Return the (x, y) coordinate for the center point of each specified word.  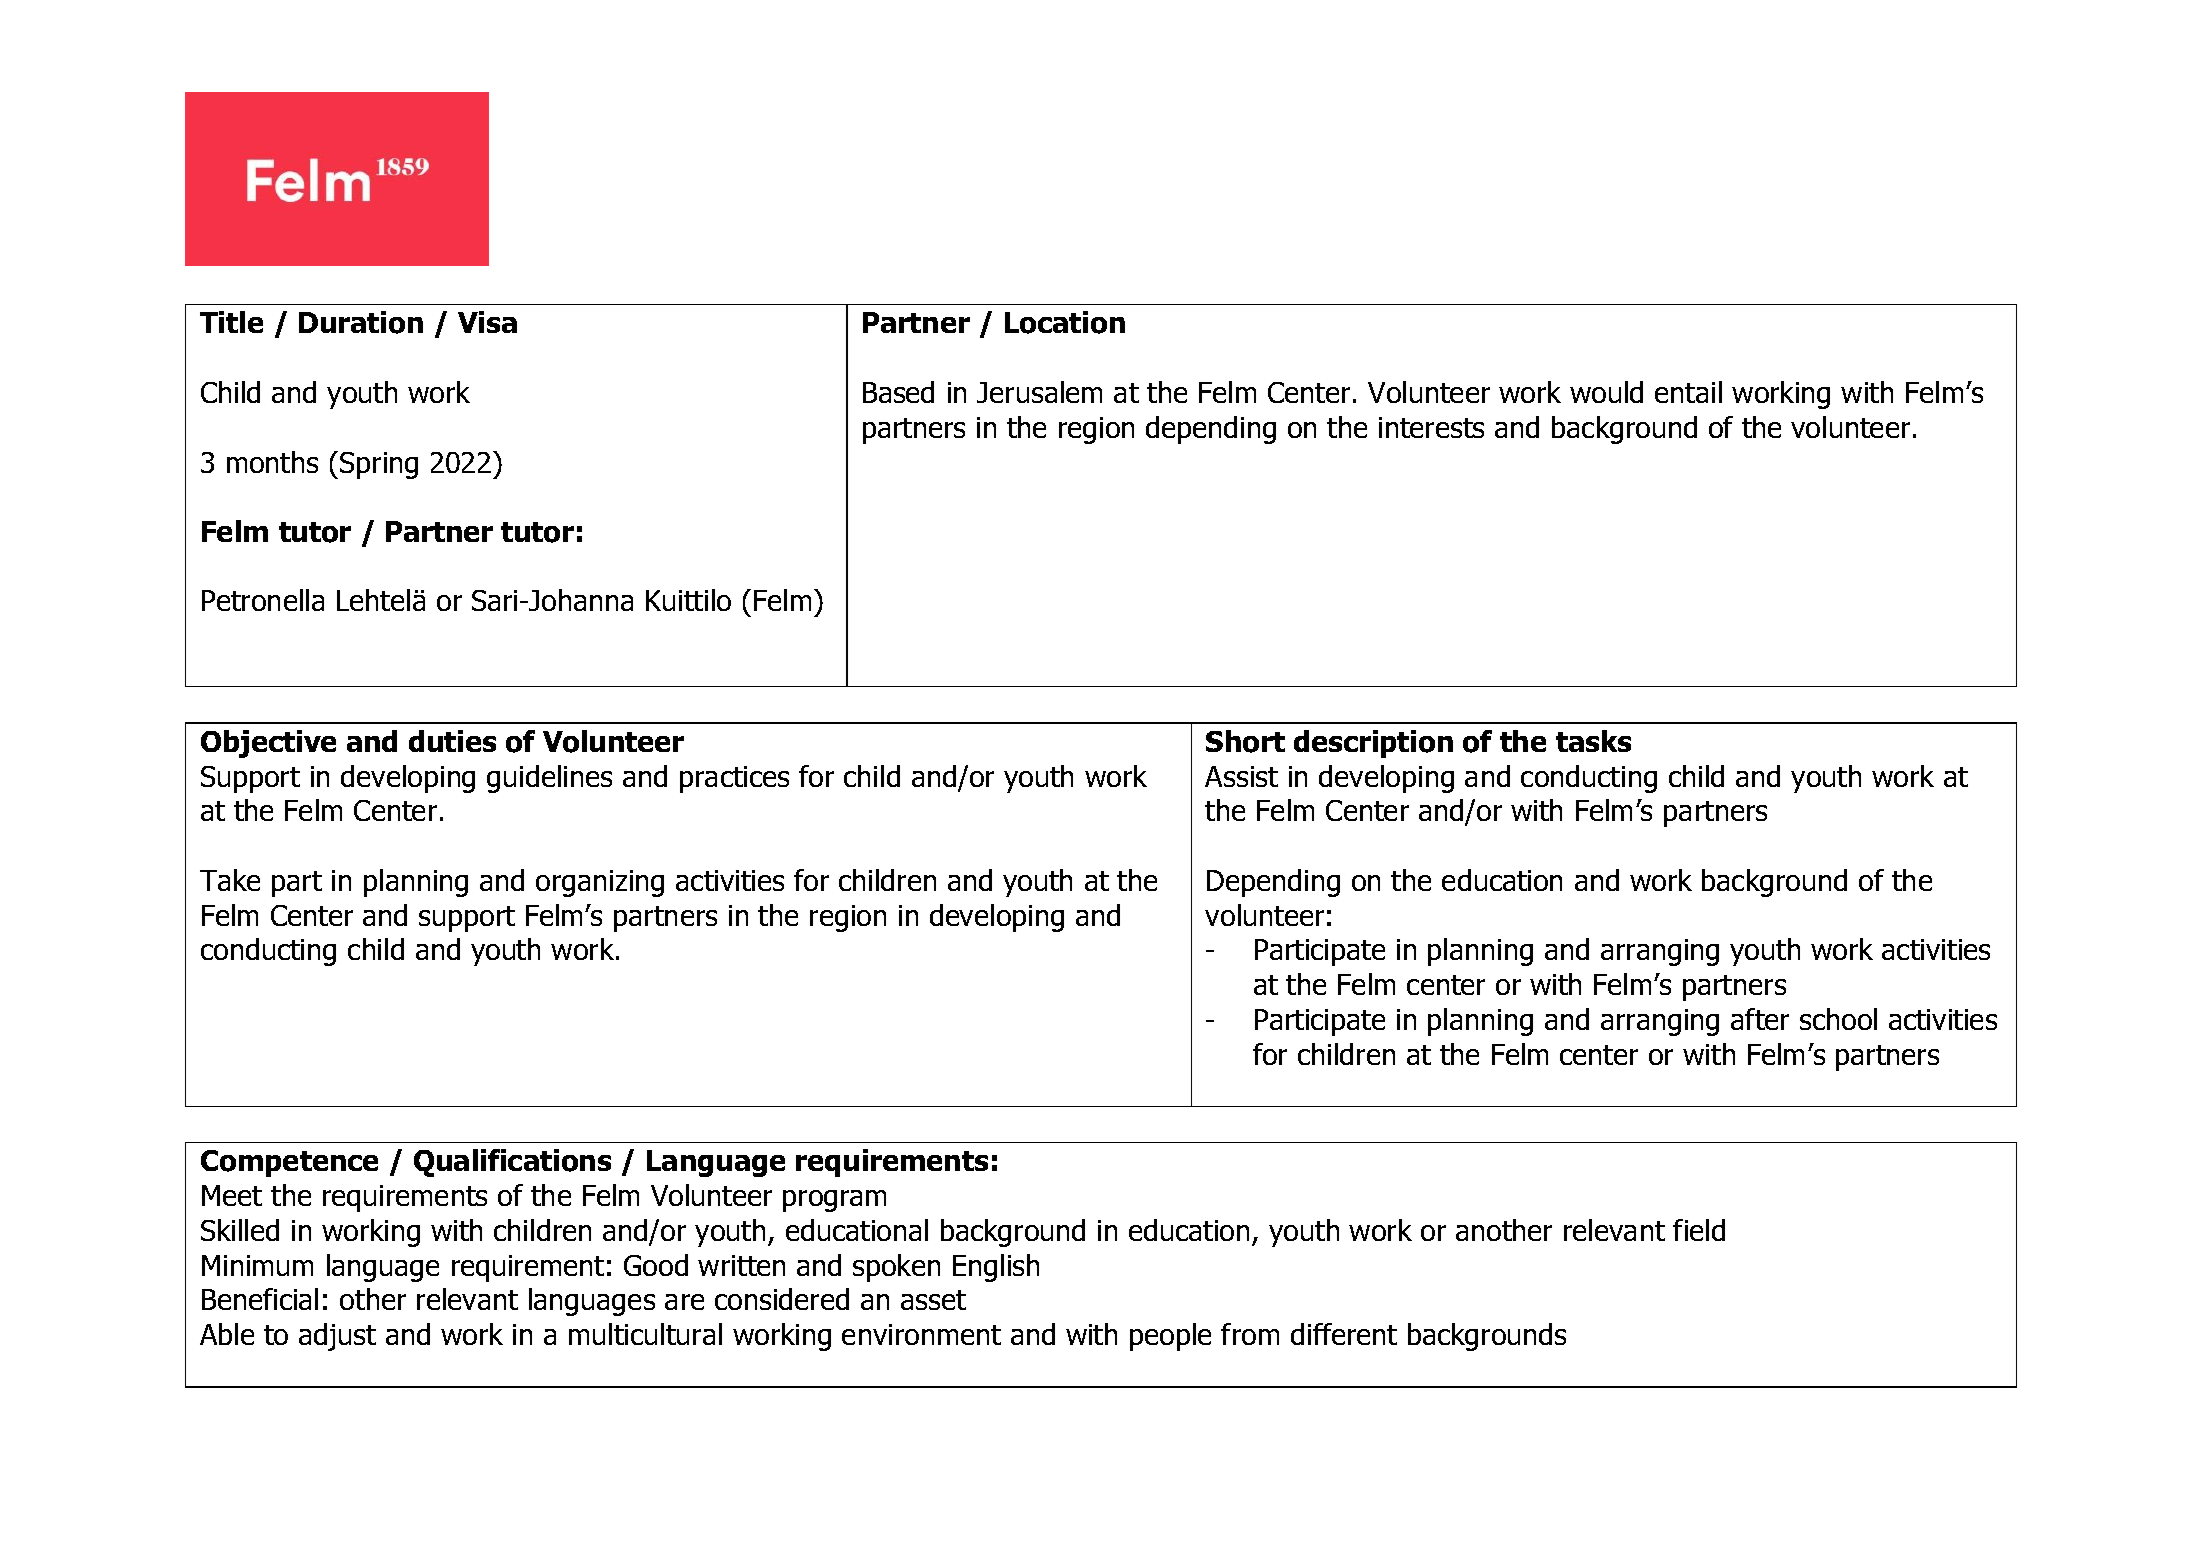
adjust (337, 1337)
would (1606, 392)
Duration (361, 322)
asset (933, 1300)
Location (1065, 322)
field (1699, 1230)
